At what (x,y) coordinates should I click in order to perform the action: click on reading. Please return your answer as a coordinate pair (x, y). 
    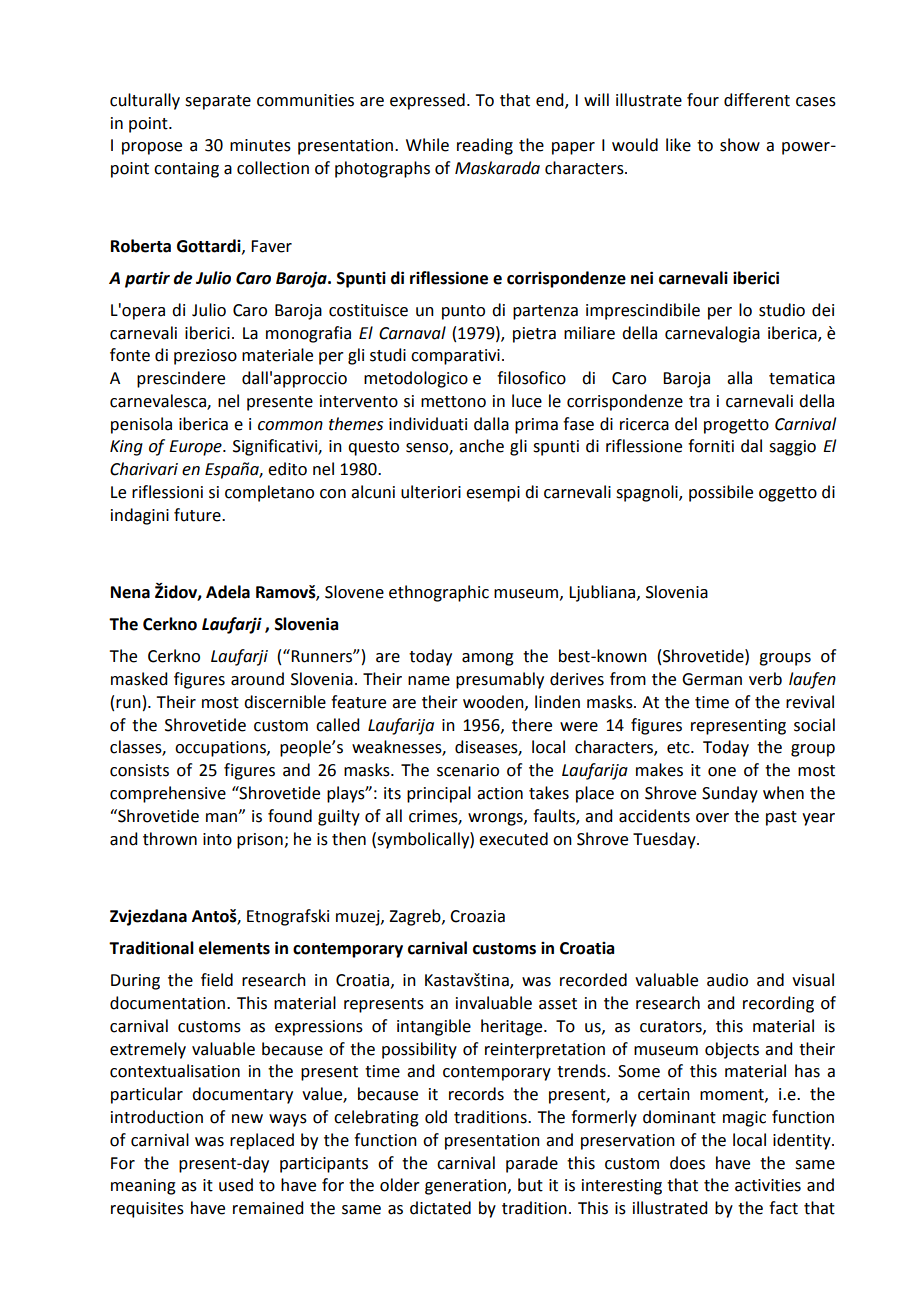
    Looking at the image, I should click on (485, 146).
